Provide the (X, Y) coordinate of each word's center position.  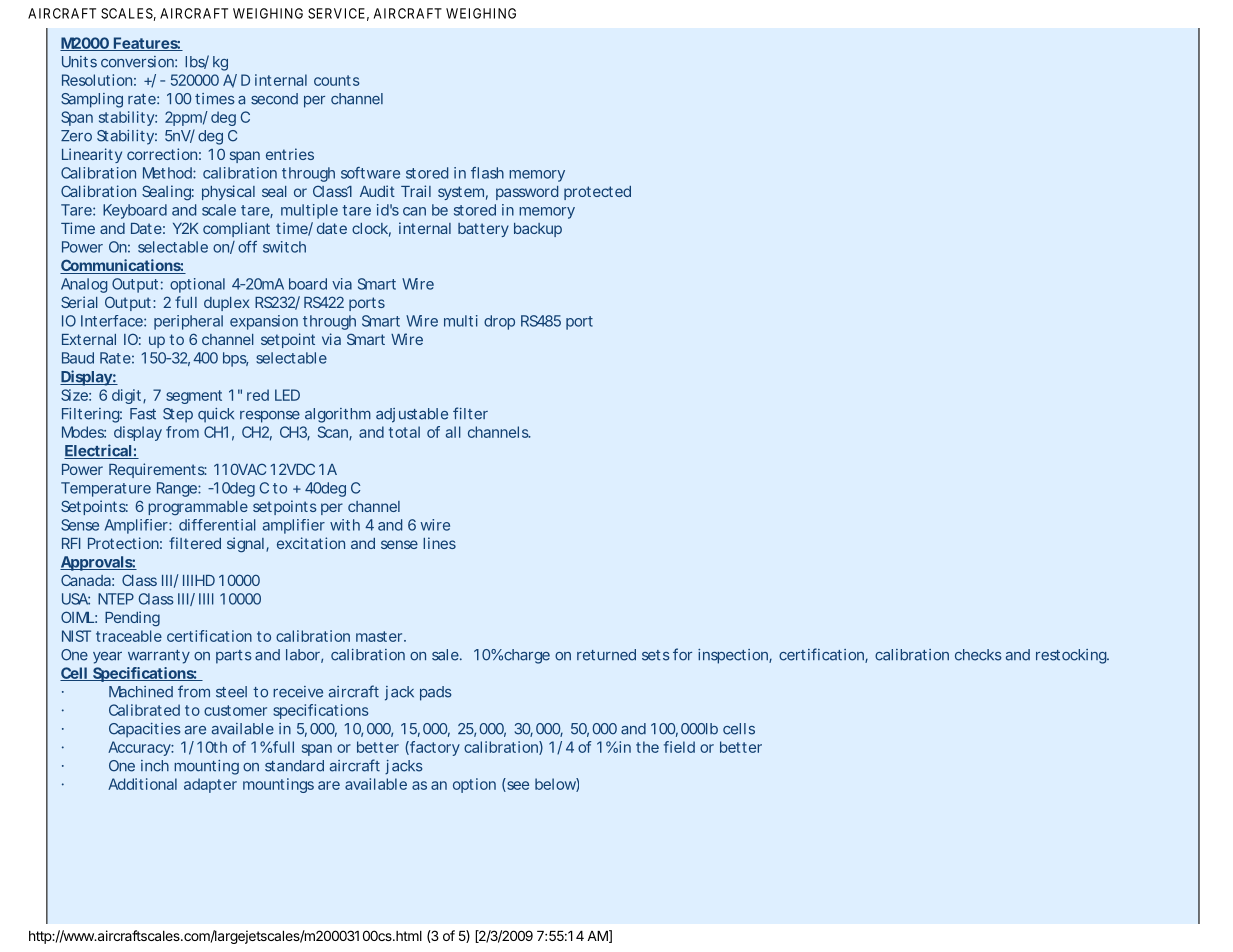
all (453, 432)
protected (597, 193)
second (274, 99)
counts (337, 80)
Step (178, 415)
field (679, 747)
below (557, 785)
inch (155, 766)
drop (499, 322)
